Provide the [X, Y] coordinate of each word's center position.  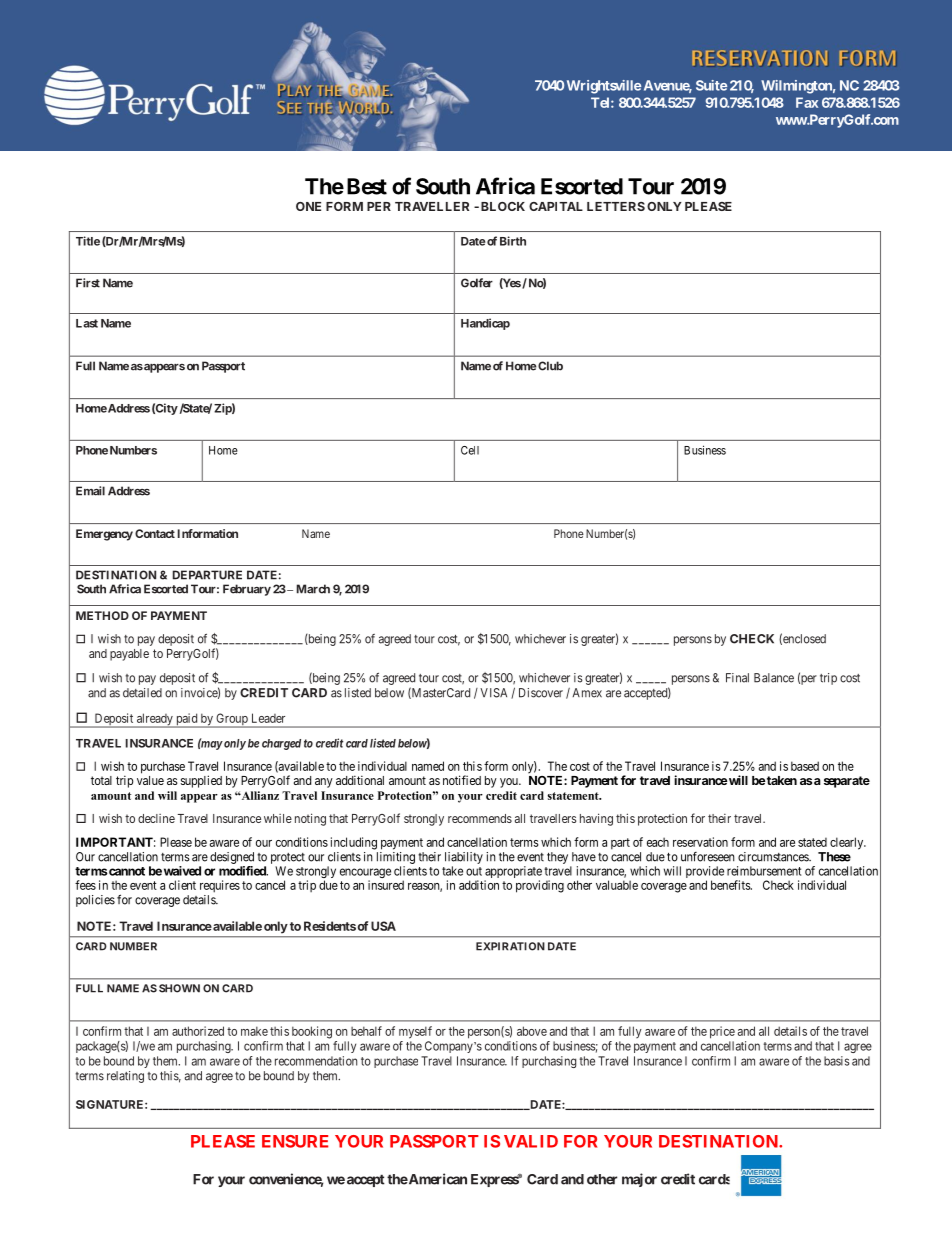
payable [129, 655]
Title [88, 241]
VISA [493, 693]
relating [125, 1077]
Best [367, 186]
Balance [774, 678]
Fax [807, 102]
